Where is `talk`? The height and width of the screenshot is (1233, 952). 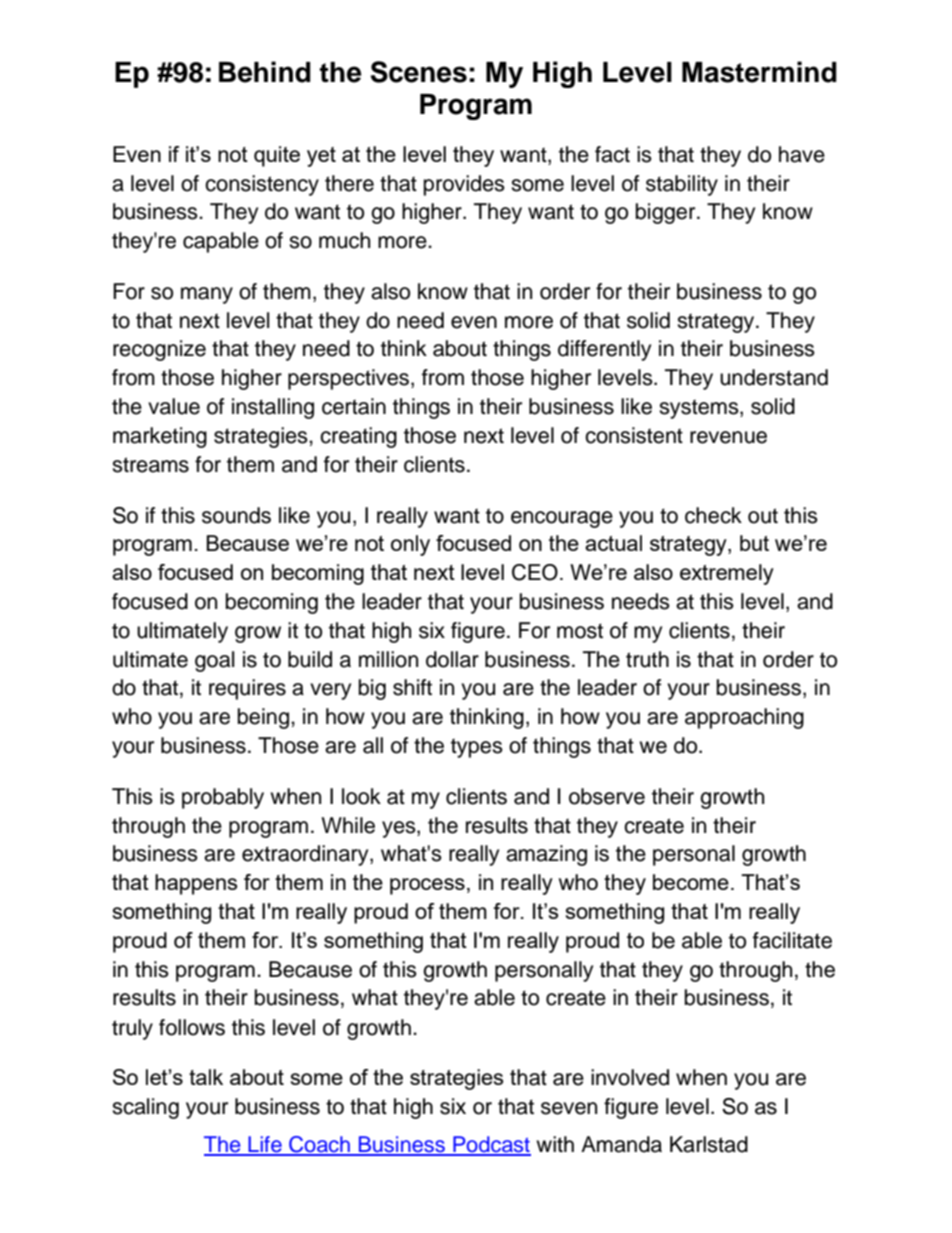
talk is located at coordinates (206, 1077).
